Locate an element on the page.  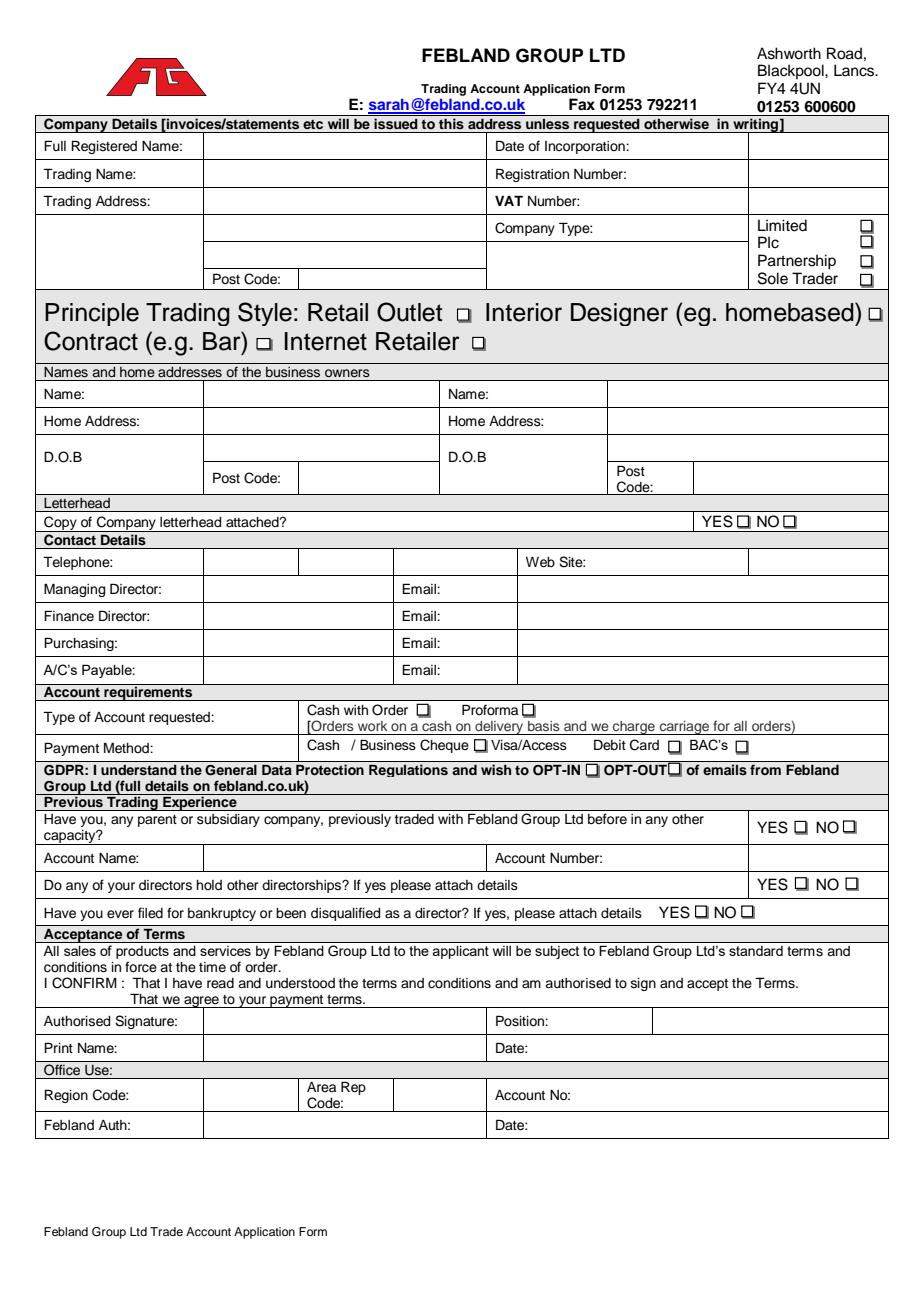
understand is located at coordinates (139, 770).
